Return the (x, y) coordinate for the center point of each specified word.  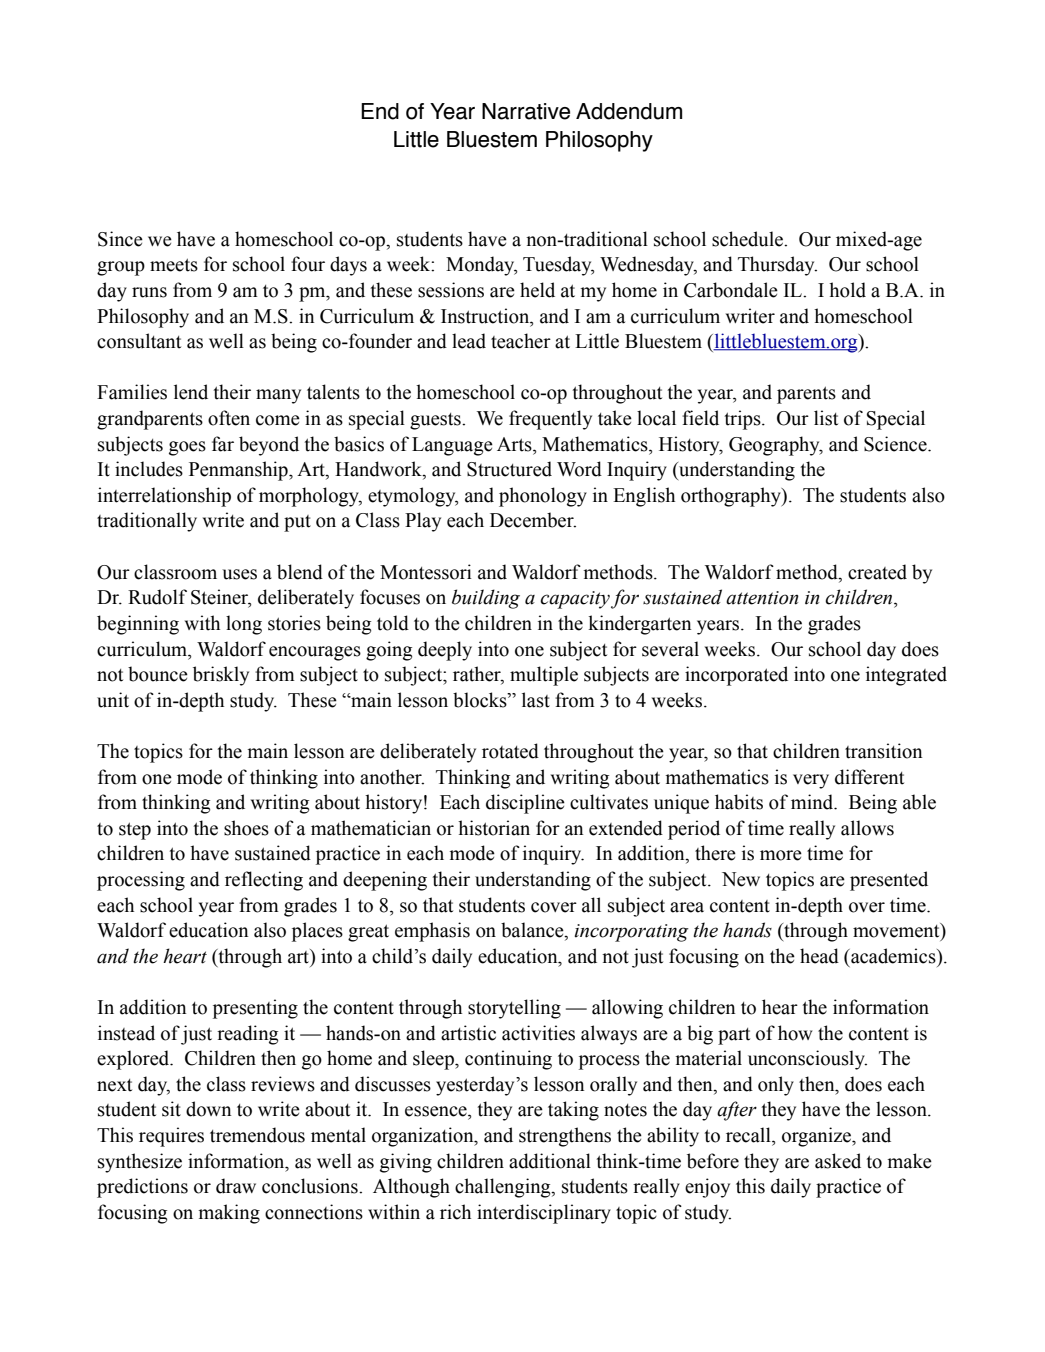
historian (494, 828)
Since (120, 239)
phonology (543, 497)
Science (896, 444)
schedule (748, 239)
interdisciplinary (544, 1214)
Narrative (526, 111)
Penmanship (239, 471)
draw (236, 1186)
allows (867, 828)
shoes (246, 828)
